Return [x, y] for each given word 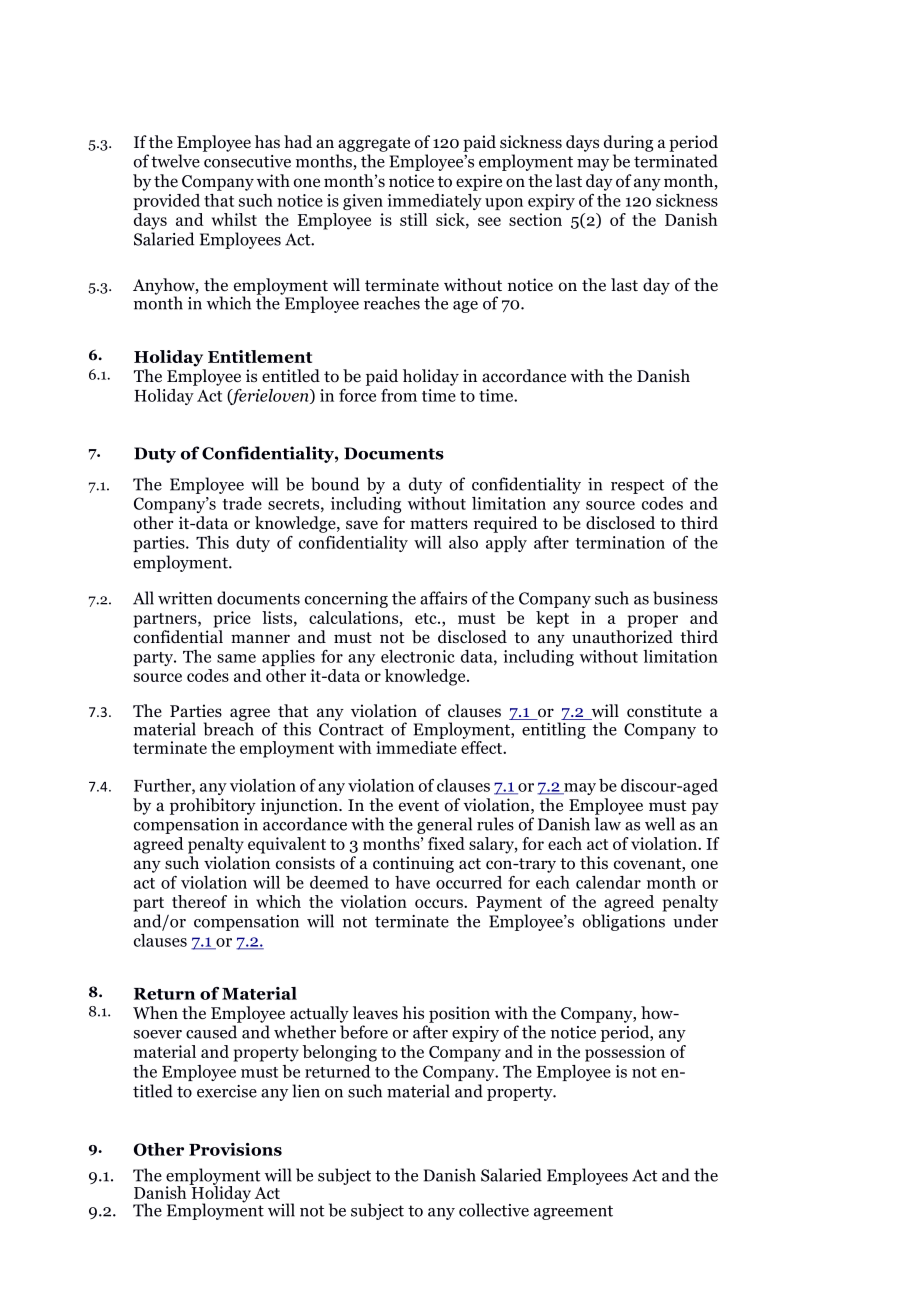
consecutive [247, 161]
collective [494, 1210]
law [608, 824]
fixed [446, 843]
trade [242, 503]
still [414, 219]
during [628, 143]
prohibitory [213, 806]
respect [638, 486]
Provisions [235, 1149]
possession [625, 1053]
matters [439, 524]
